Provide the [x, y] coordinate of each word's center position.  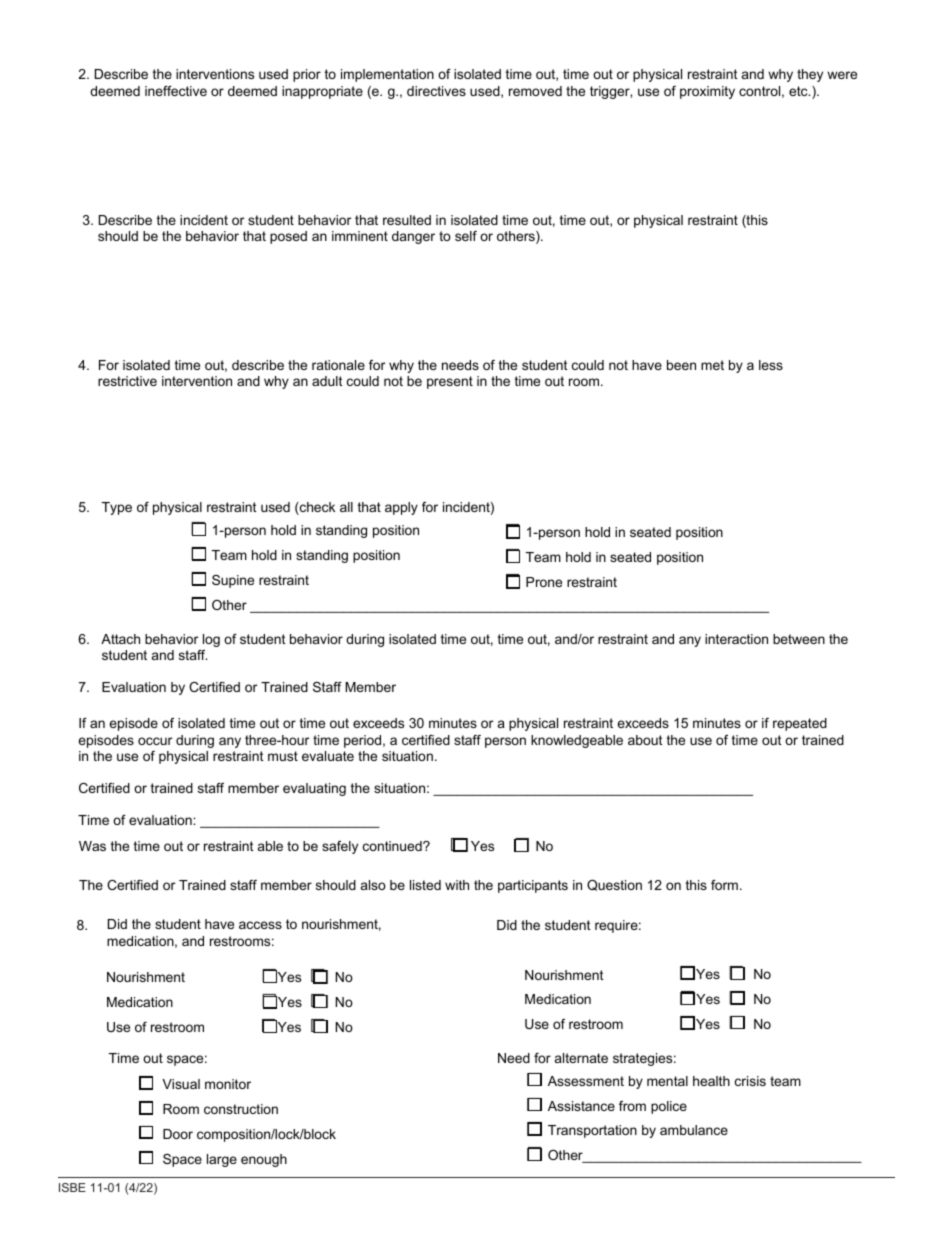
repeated [800, 724]
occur [155, 741]
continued [393, 846]
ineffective [176, 91]
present [450, 382]
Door [178, 1134]
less [771, 365]
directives [436, 91]
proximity [707, 92]
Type [117, 508]
